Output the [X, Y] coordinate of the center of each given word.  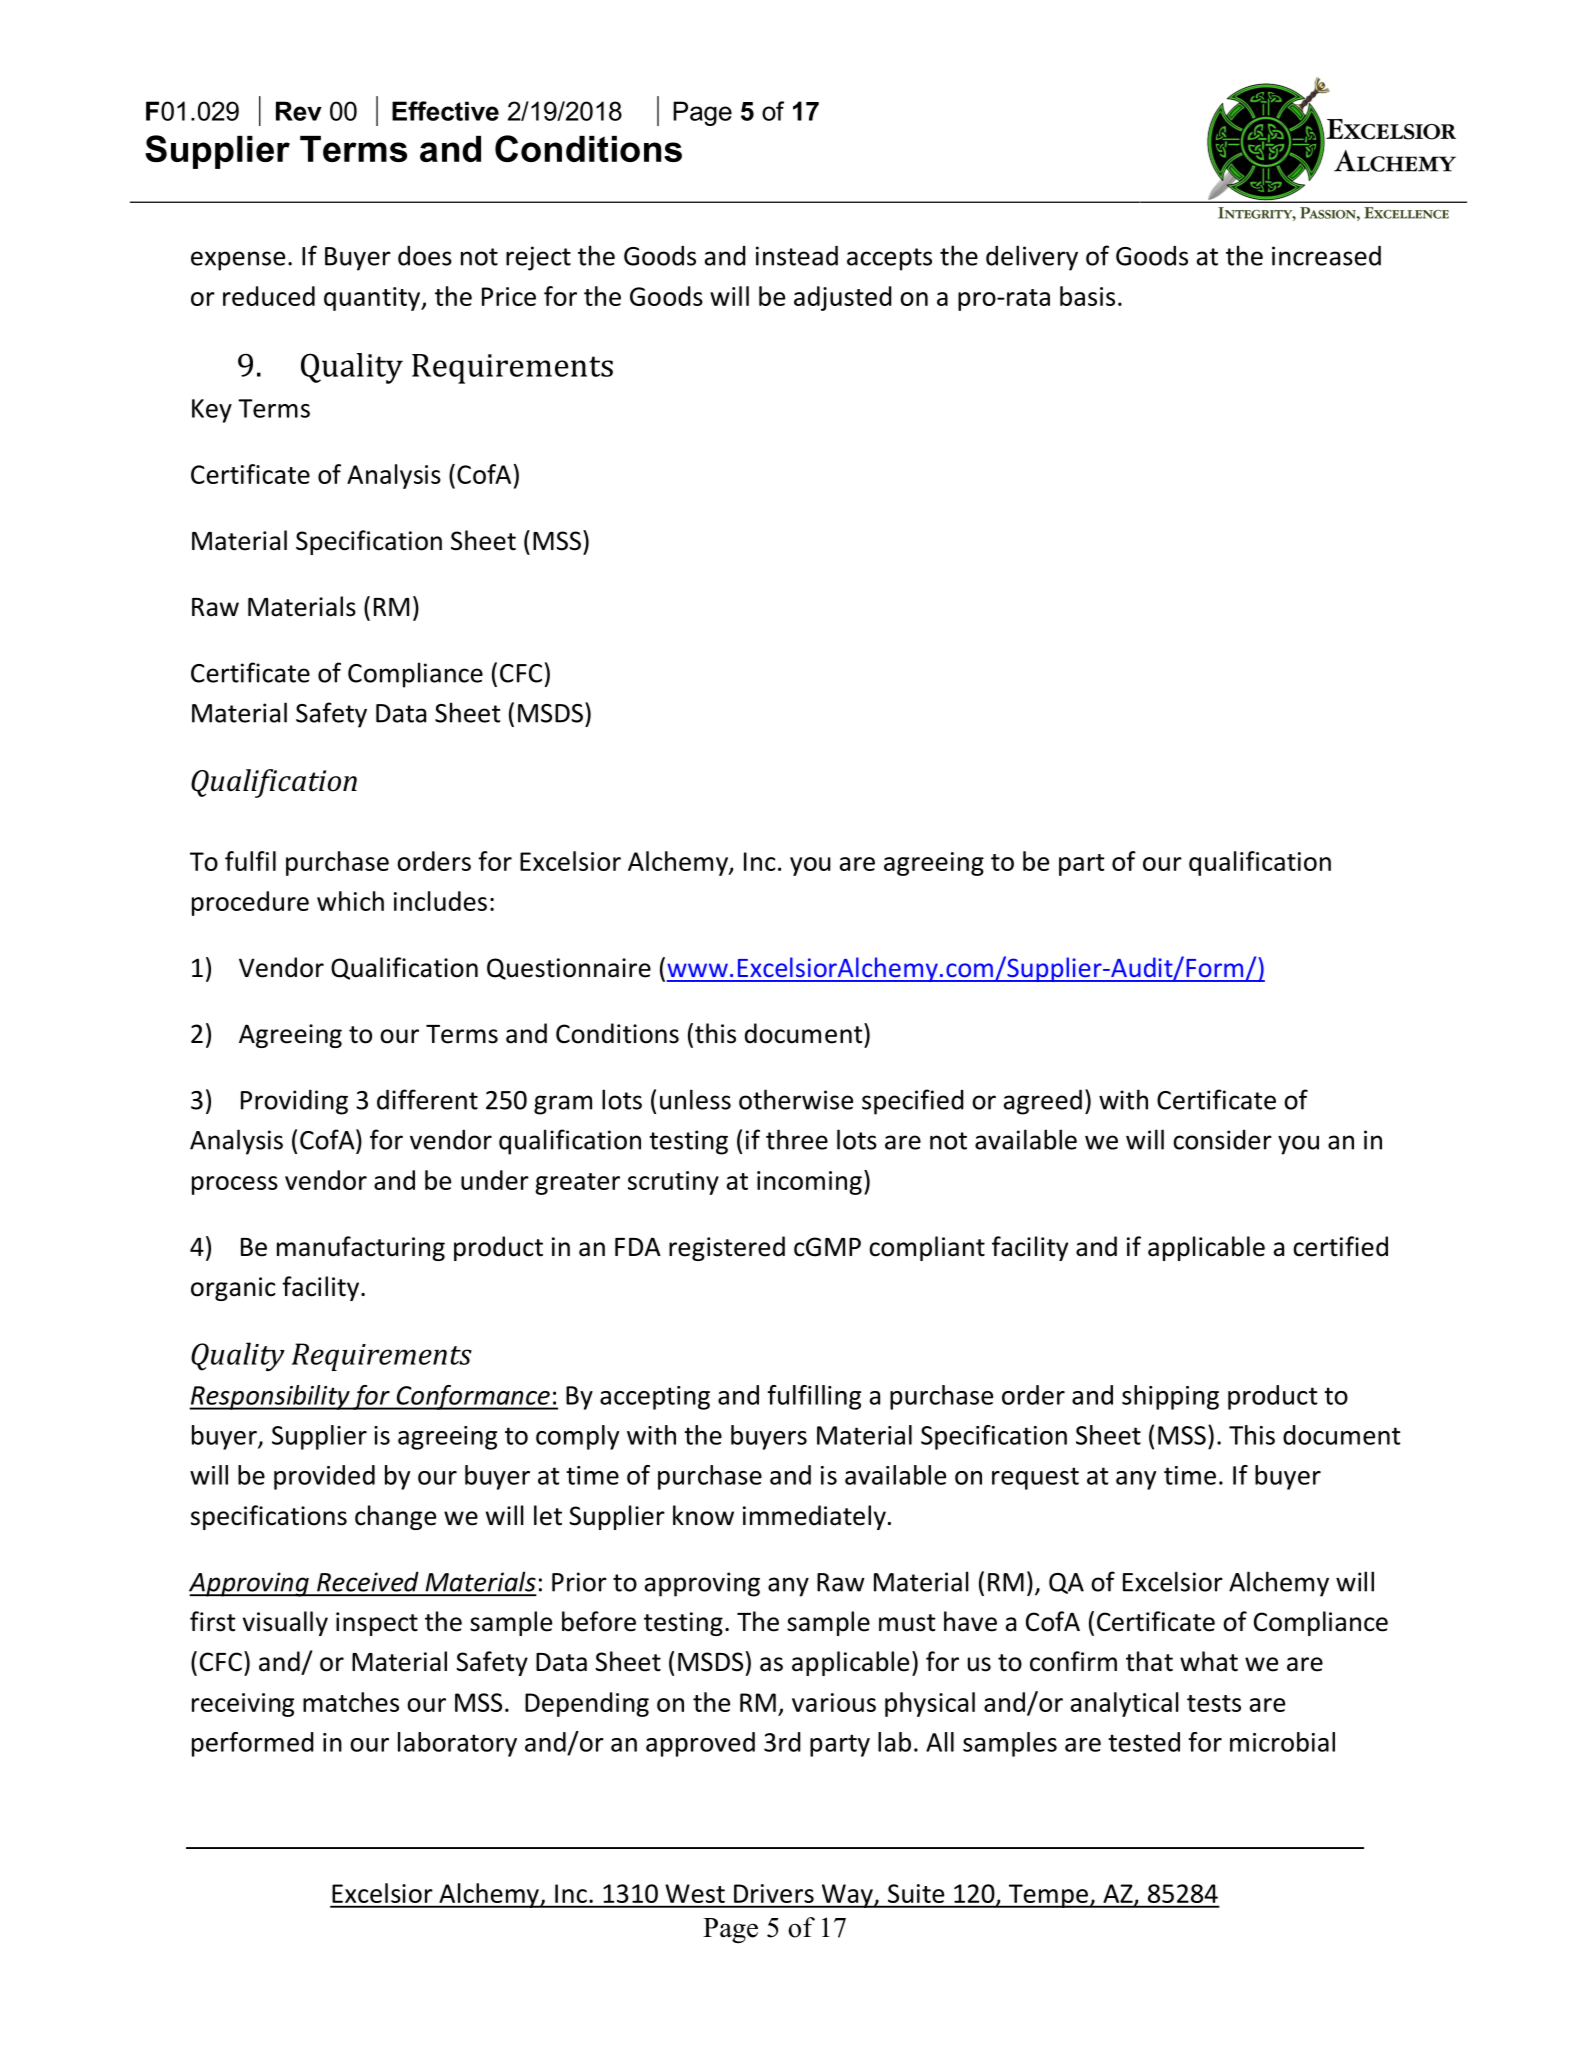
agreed [1043, 1102]
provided [324, 1477]
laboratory [457, 1744]
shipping [1170, 1397]
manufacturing [361, 1248]
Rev [299, 111]
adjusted [843, 298]
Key [212, 411]
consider [1222, 1140]
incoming [809, 1183]
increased [1326, 255]
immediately [814, 1517]
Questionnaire [569, 969]
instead [797, 255]
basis [1087, 296]
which [350, 901]
